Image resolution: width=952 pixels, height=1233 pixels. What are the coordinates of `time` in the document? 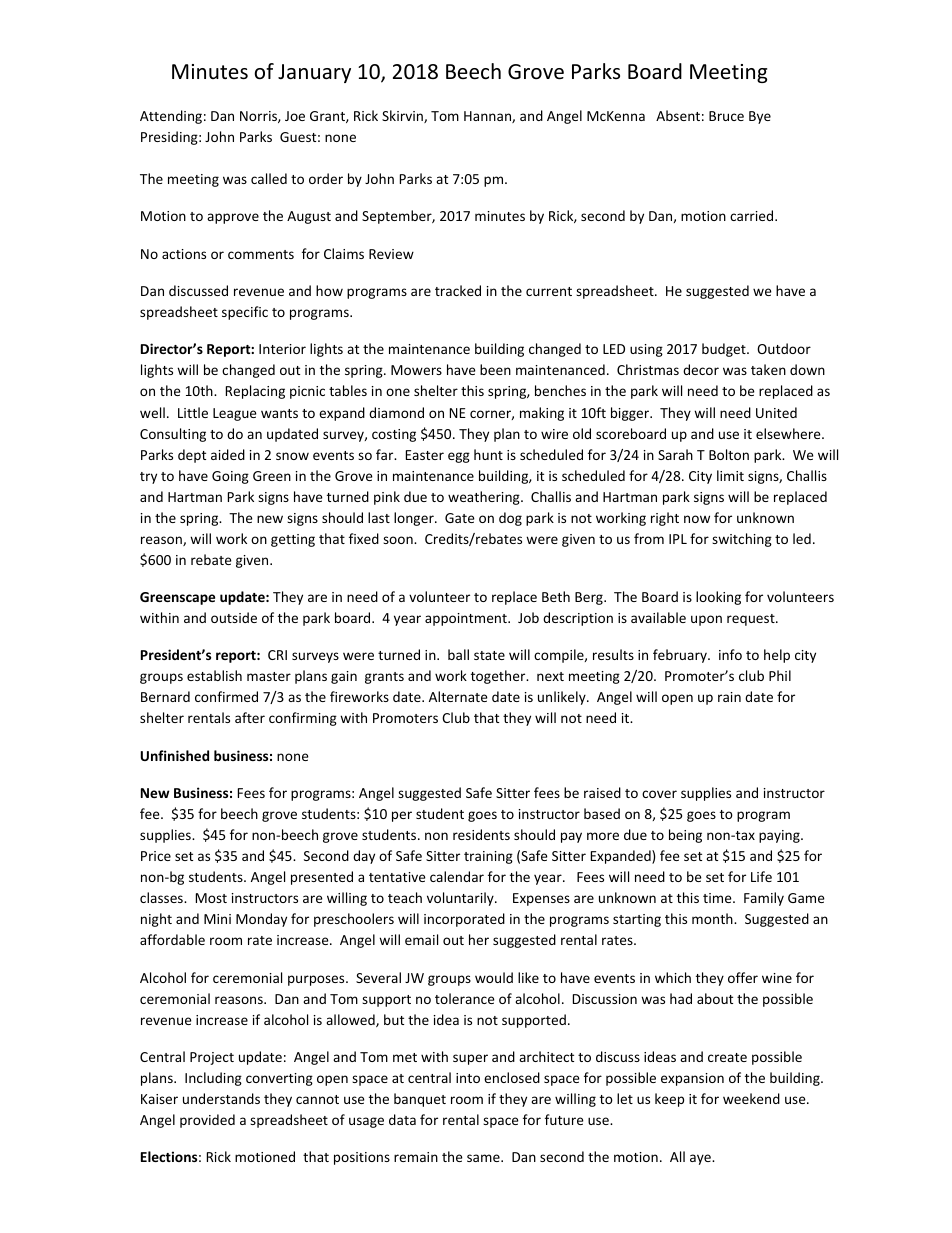 It's located at (718, 898).
